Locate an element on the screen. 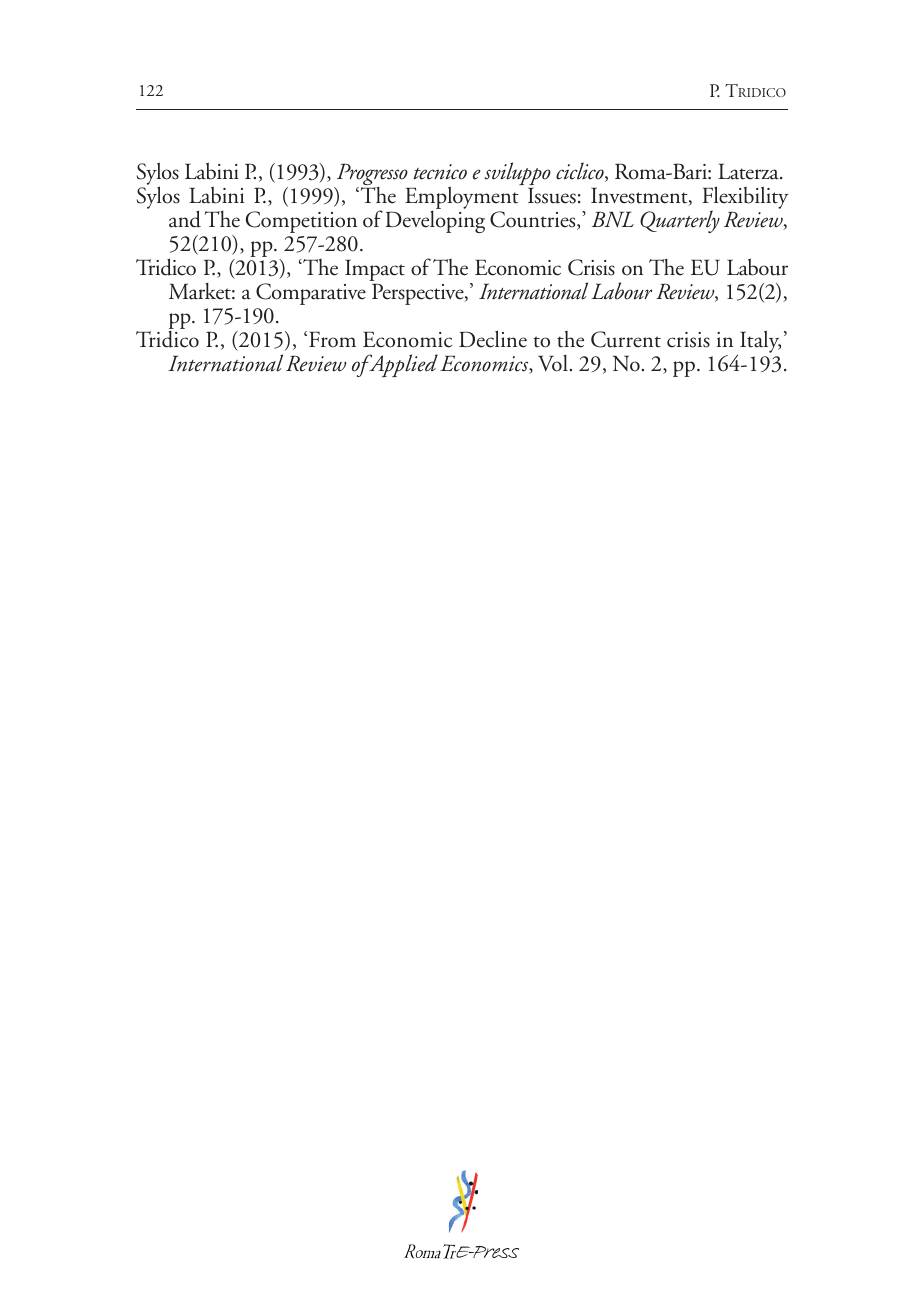 Image resolution: width=924 pixels, height=1305 pixels. tecnico is located at coordinates (440, 172).
